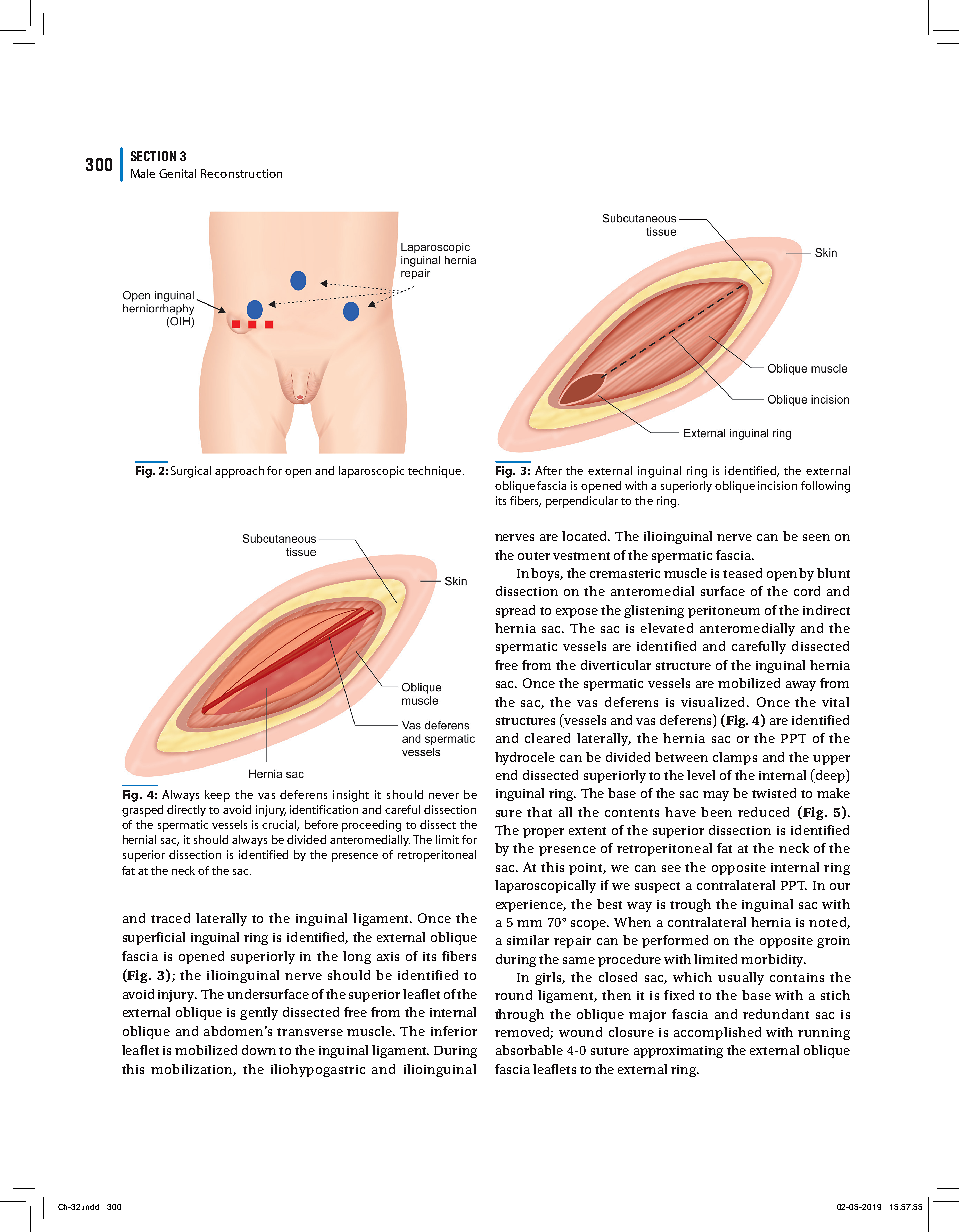 This document has width=959, height=1232. What do you see at coordinates (777, 485) in the document?
I see `incision` at bounding box center [777, 485].
